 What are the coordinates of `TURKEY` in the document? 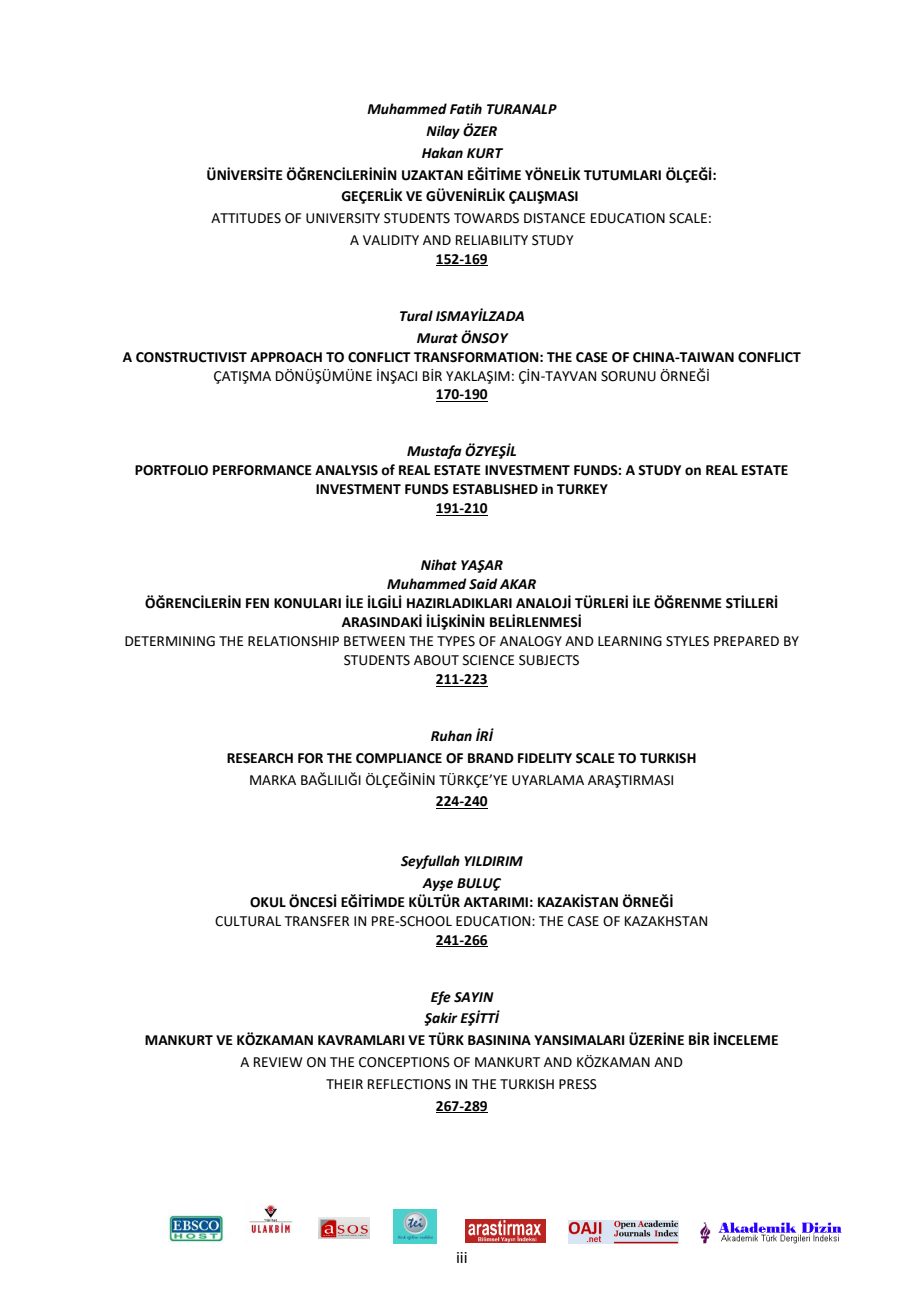 It's located at (582, 489).
